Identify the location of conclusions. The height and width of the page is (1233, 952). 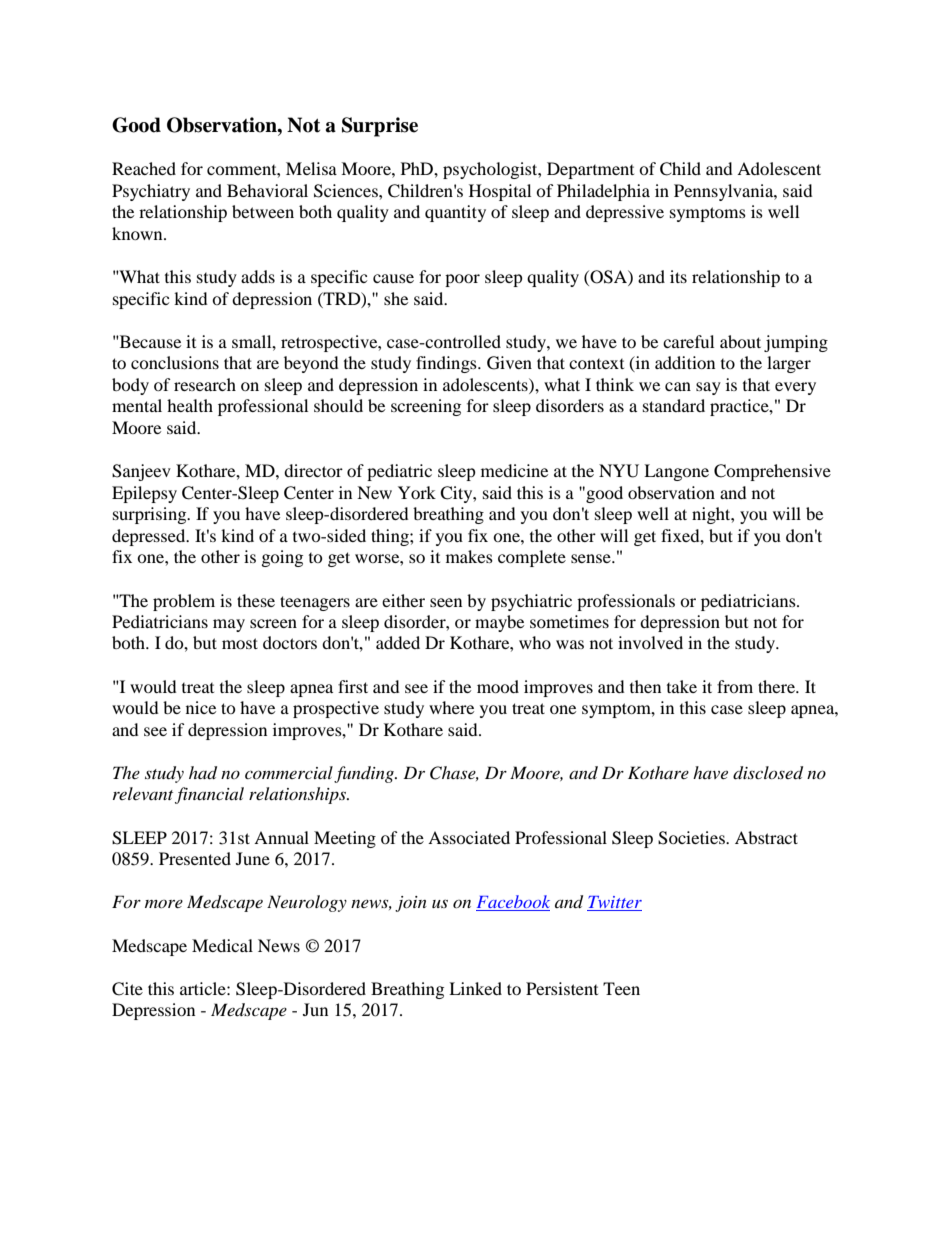
(175, 362).
